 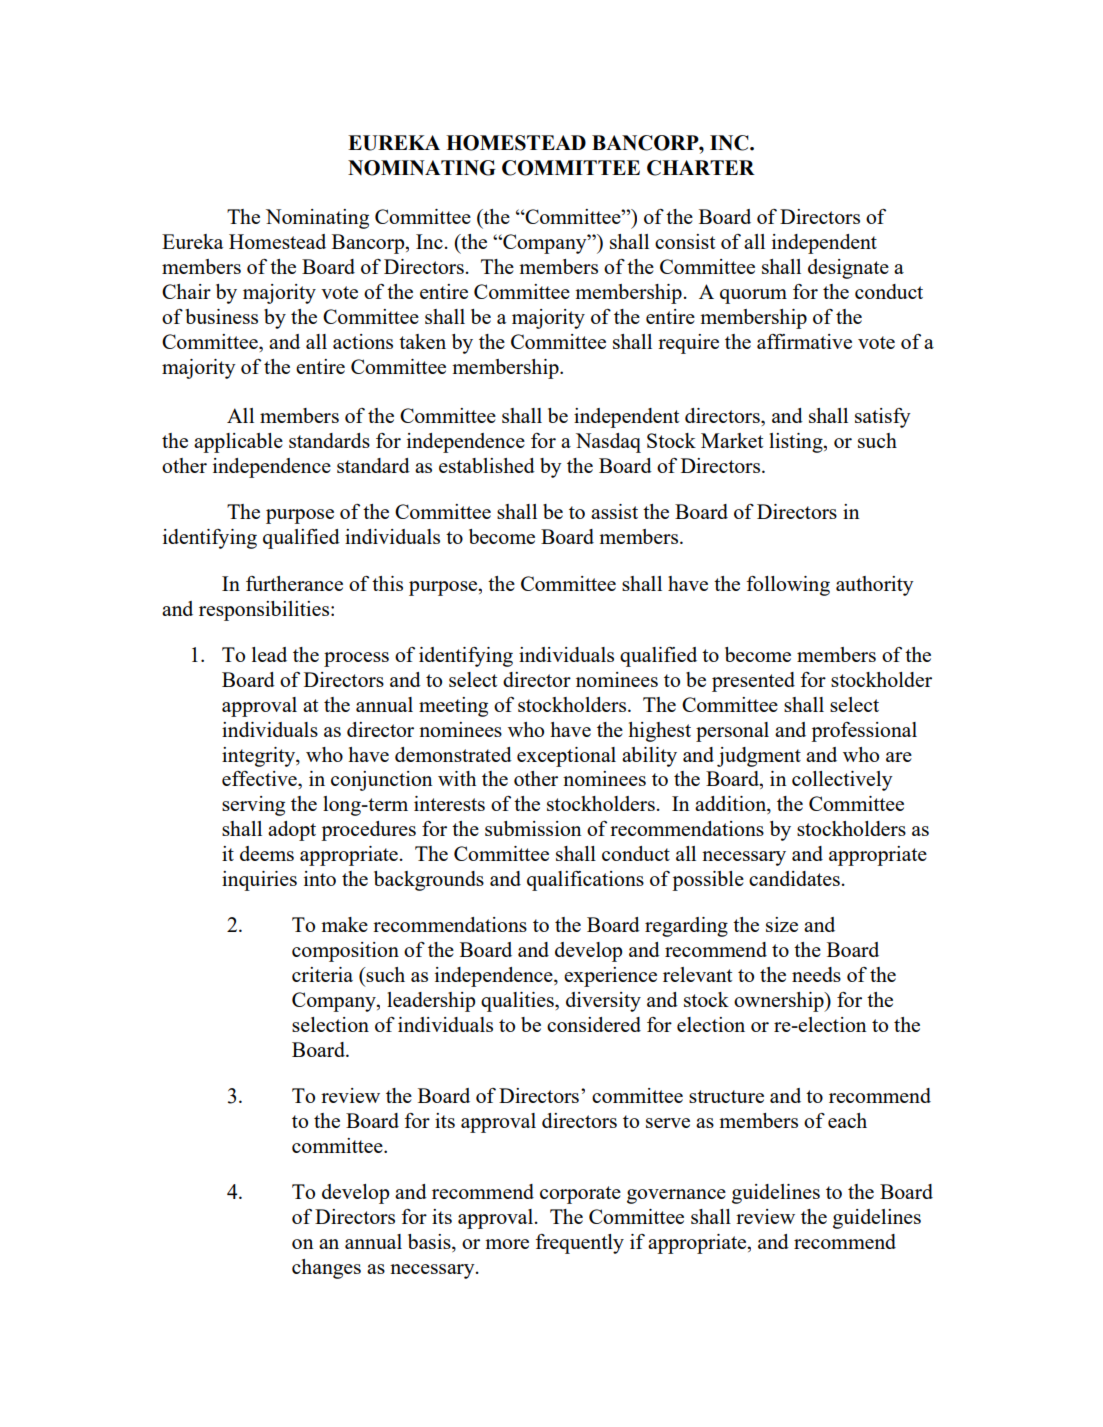 What do you see at coordinates (585, 881) in the screenshot?
I see `qualifications` at bounding box center [585, 881].
